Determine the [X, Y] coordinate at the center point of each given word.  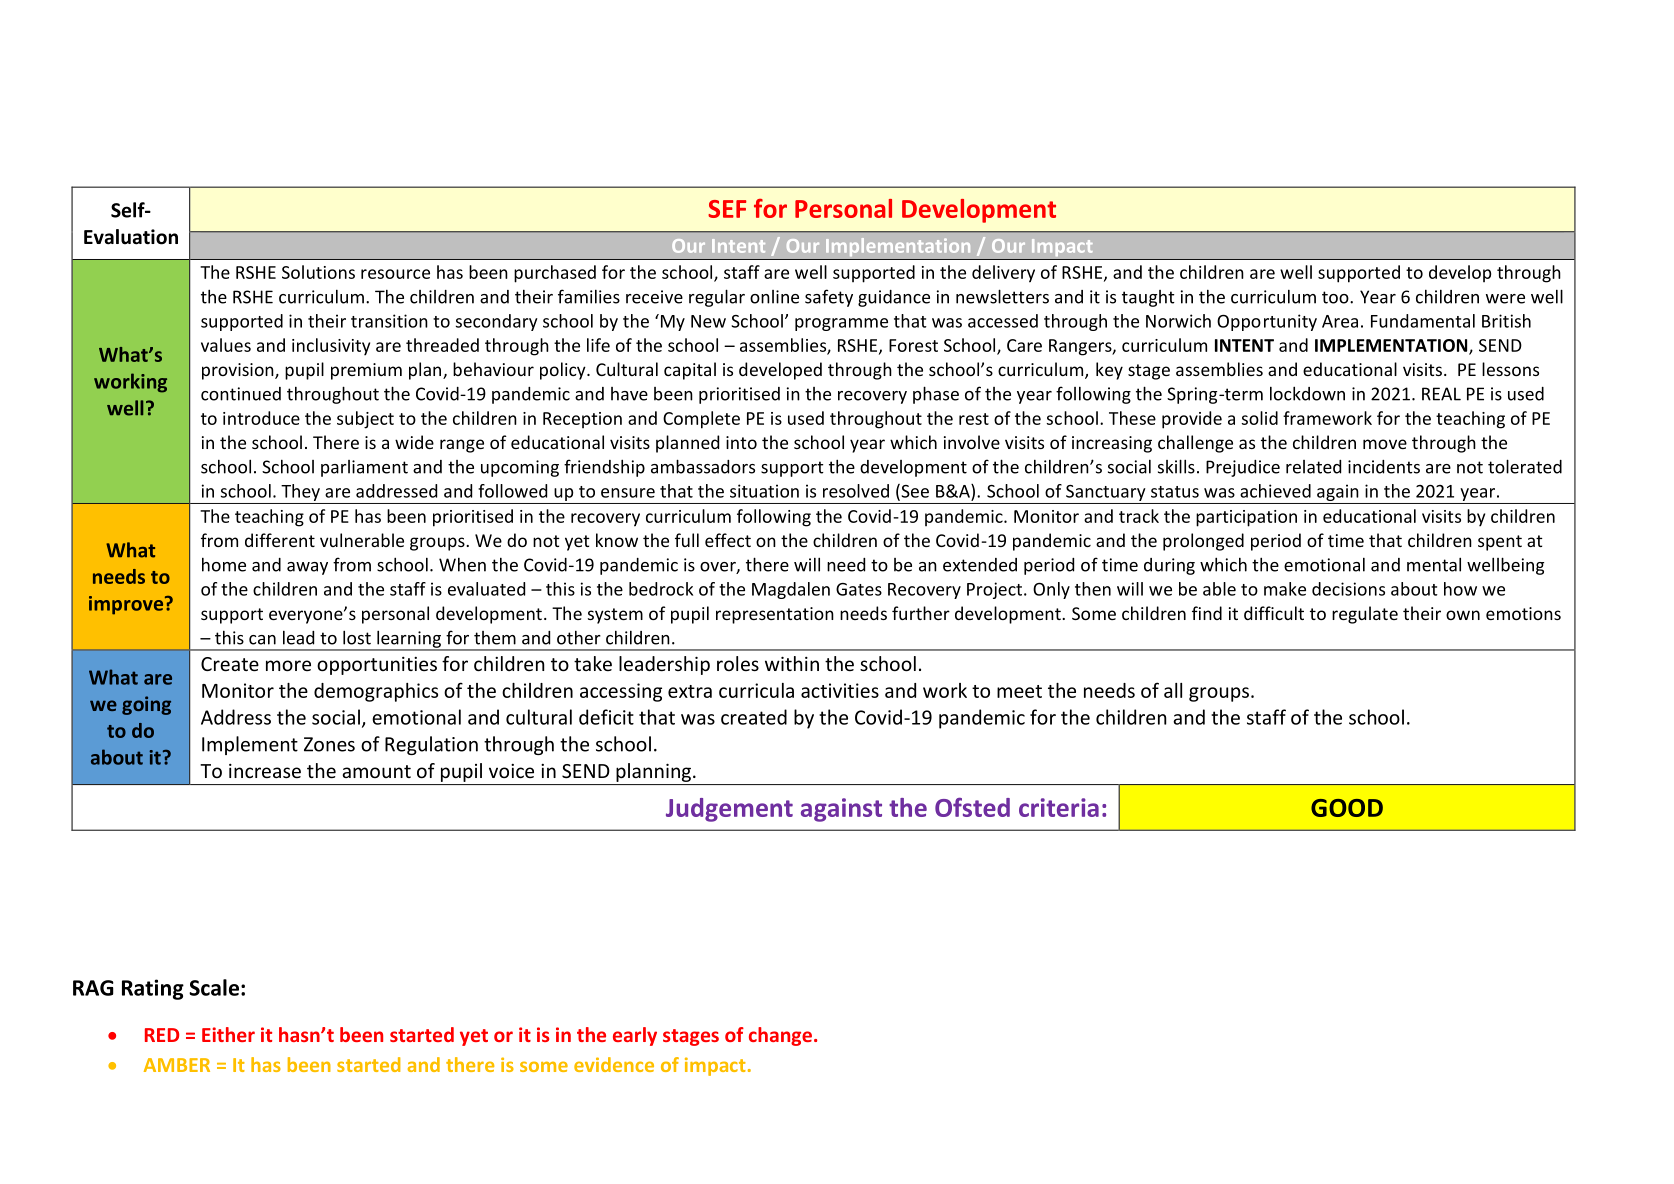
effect [728, 540]
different [280, 540]
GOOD [1347, 808]
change [780, 1036]
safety [829, 298]
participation [1246, 518]
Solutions [318, 272]
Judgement [729, 810]
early [635, 1036]
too [1336, 297]
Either [228, 1034]
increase [265, 771]
